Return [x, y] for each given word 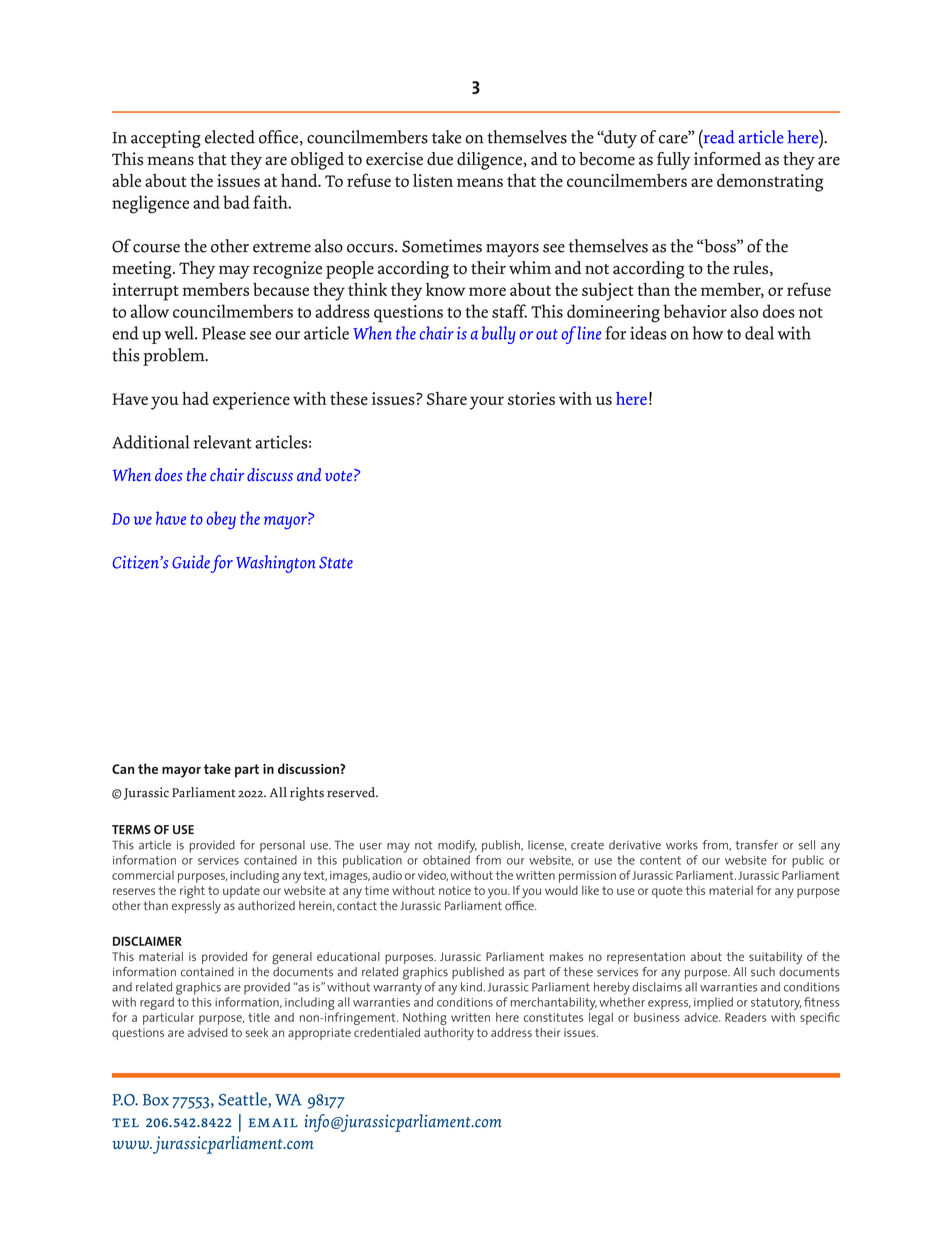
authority [449, 1034]
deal [759, 333]
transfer [756, 845]
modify [457, 846]
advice [702, 1017]
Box [156, 1100]
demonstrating [770, 183]
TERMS [131, 829]
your [487, 403]
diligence [489, 161]
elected [230, 137]
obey [221, 520]
